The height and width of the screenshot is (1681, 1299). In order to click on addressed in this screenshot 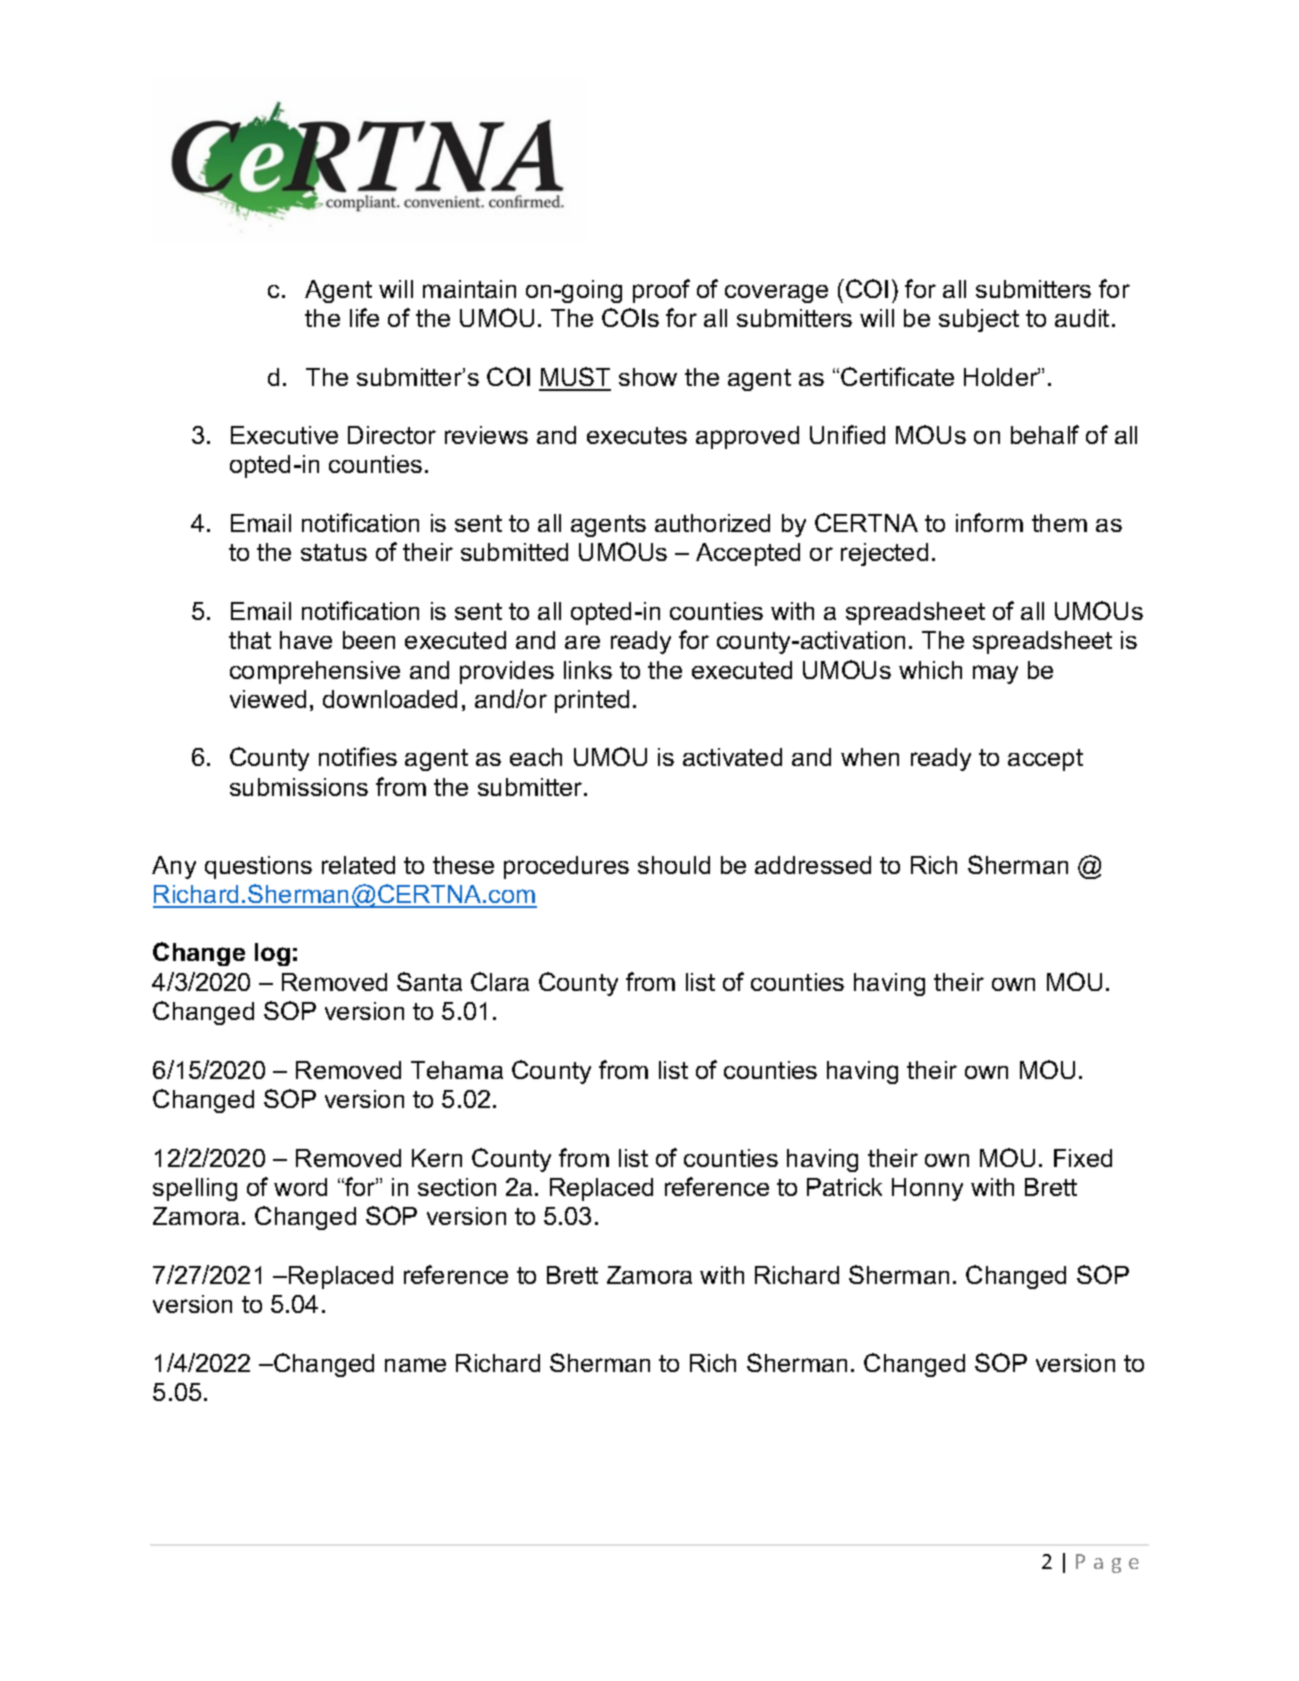, I will do `click(813, 865)`.
